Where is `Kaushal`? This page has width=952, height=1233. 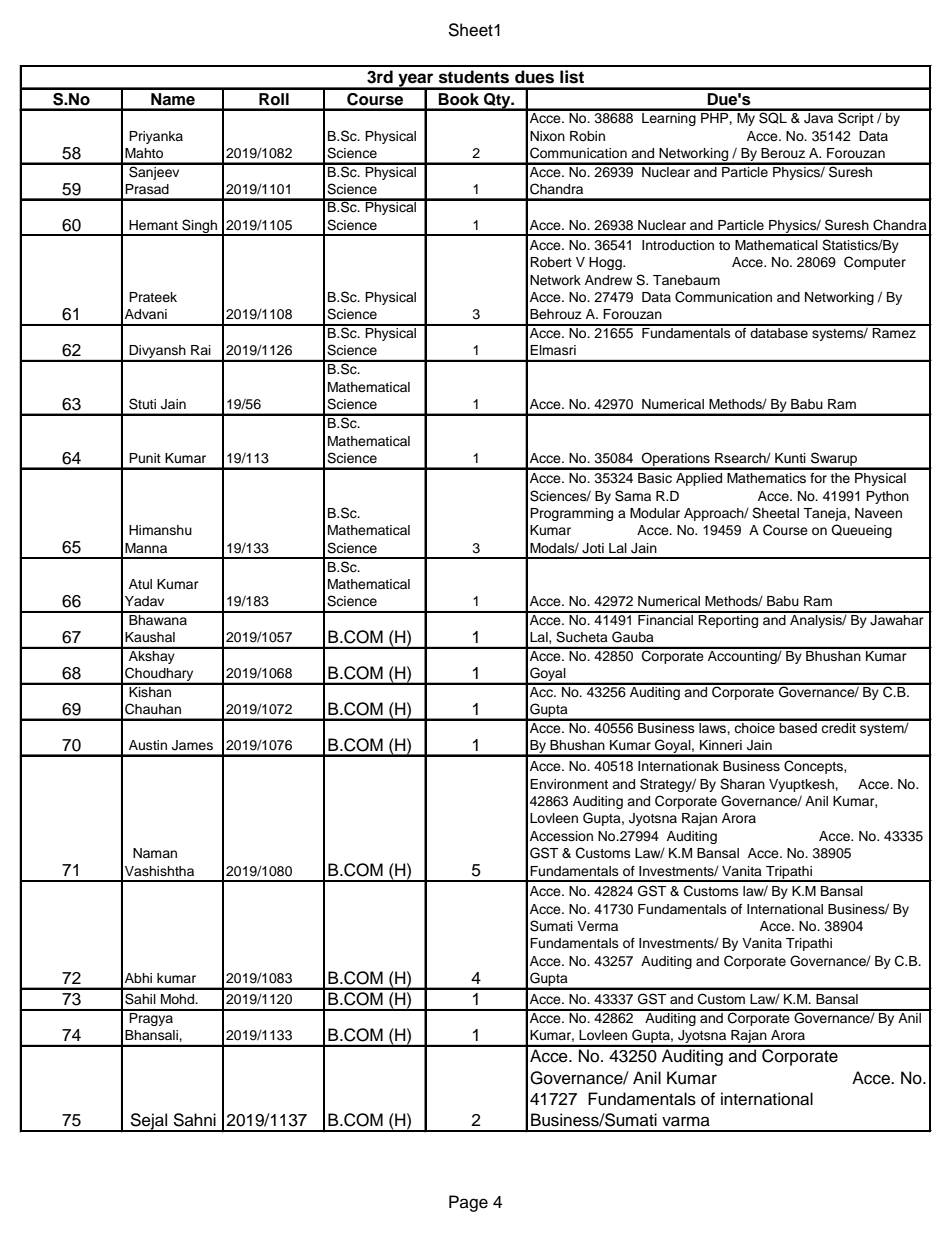
Kaushal is located at coordinates (150, 637).
